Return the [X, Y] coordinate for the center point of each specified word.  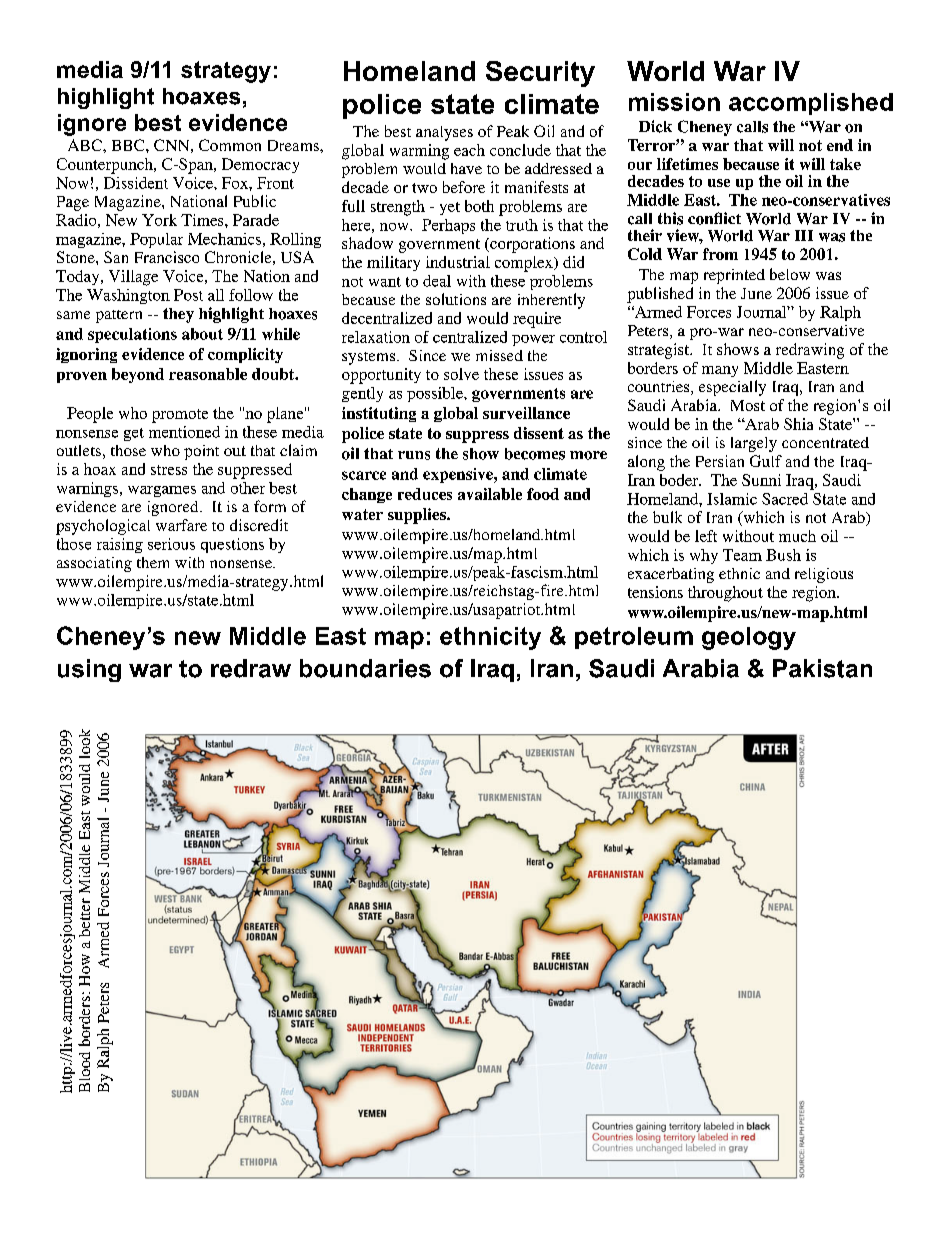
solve [461, 374]
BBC [129, 145]
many [720, 371]
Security [540, 74]
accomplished [811, 104]
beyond [138, 375]
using [89, 670]
